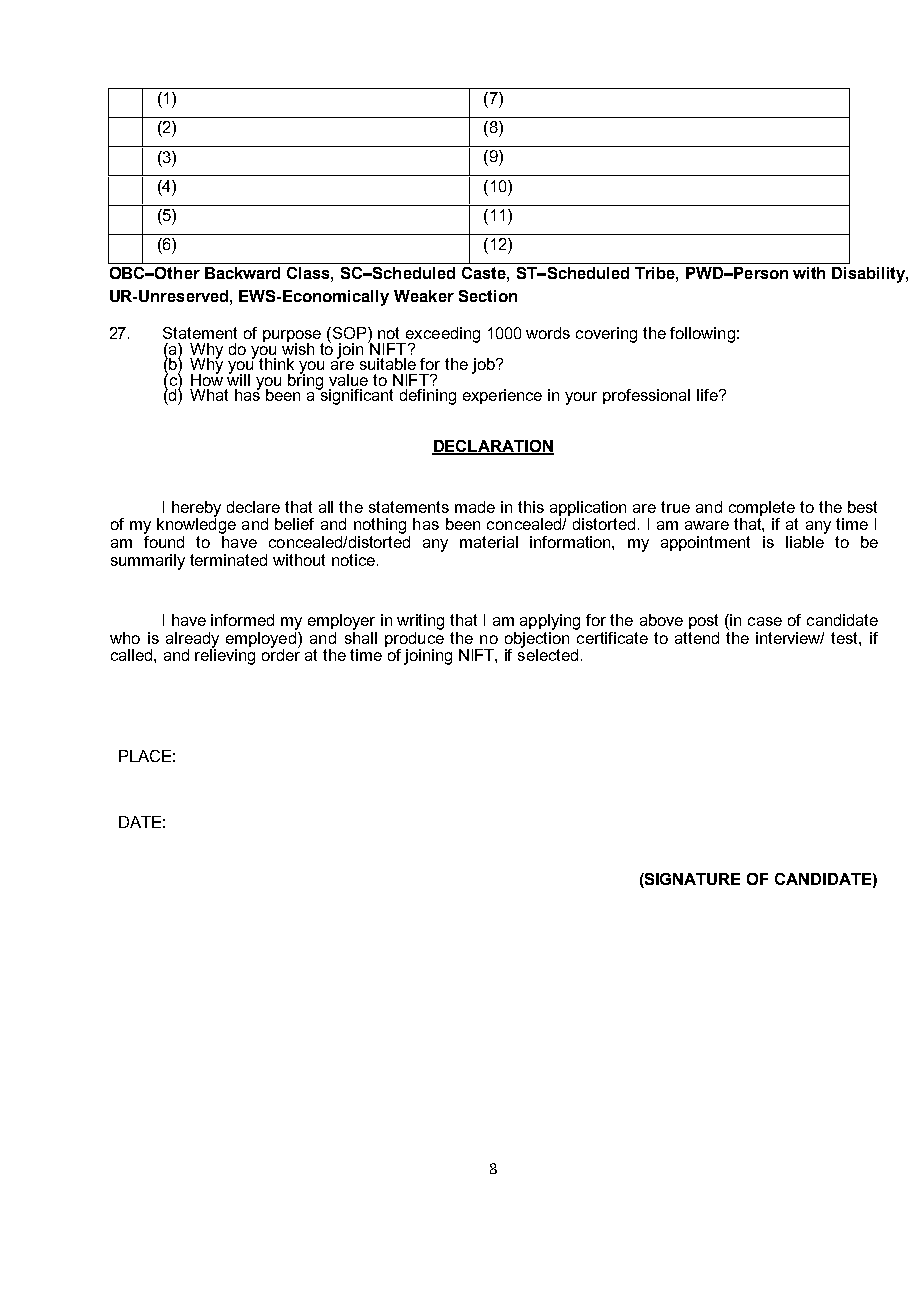 The image size is (924, 1308). Describe the element at coordinates (196, 525) in the image. I see `knowledge` at that location.
